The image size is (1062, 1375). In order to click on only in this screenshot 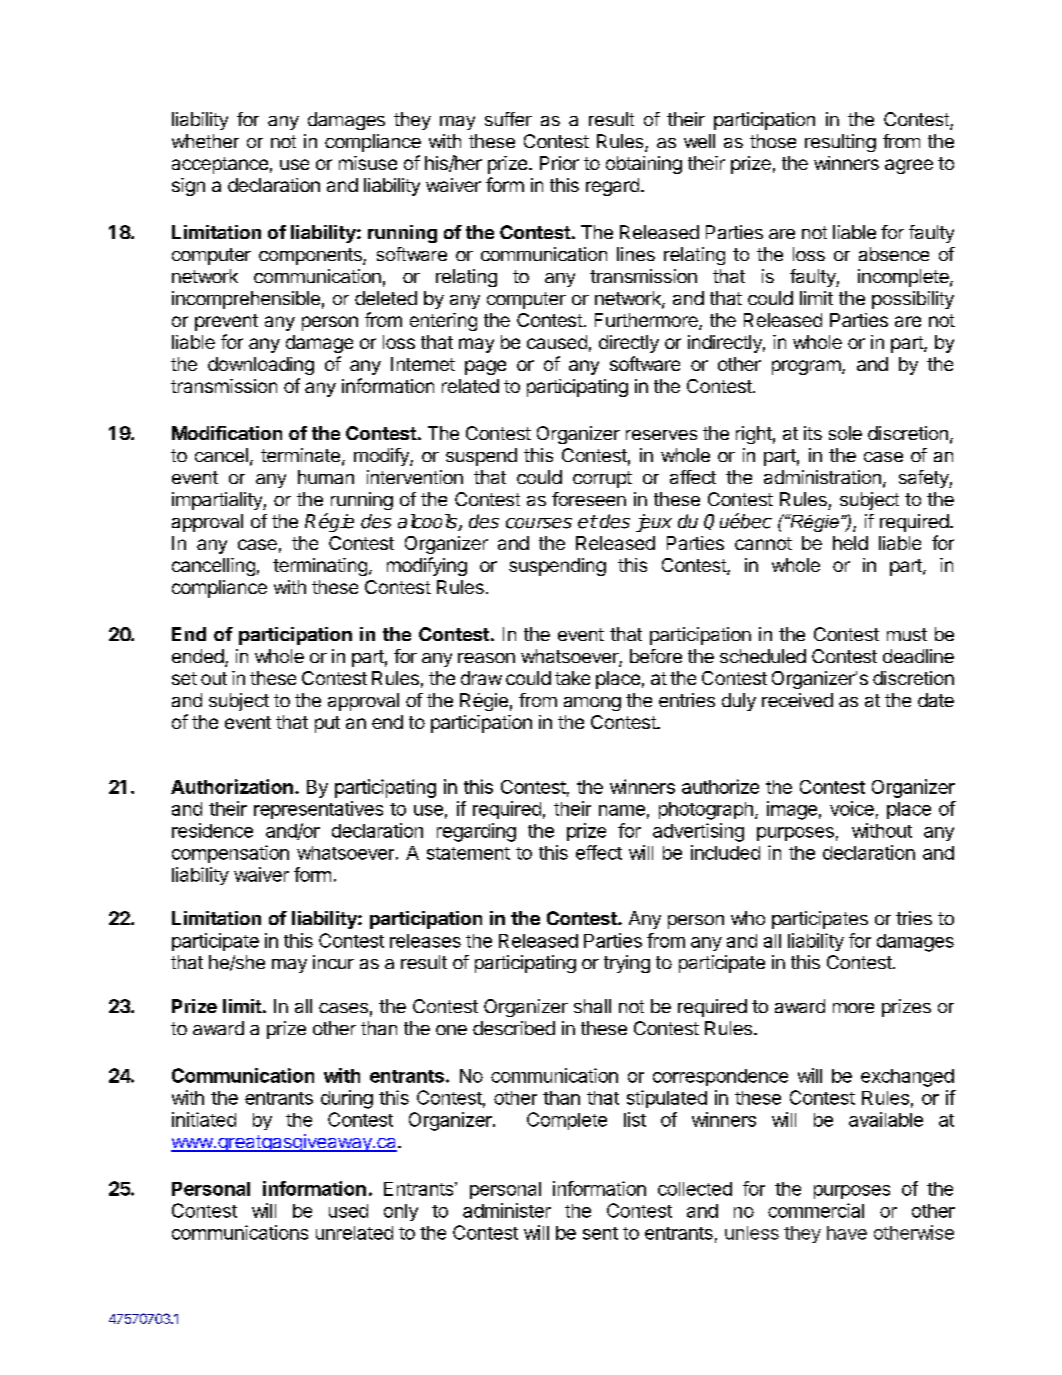, I will do `click(401, 1212)`.
